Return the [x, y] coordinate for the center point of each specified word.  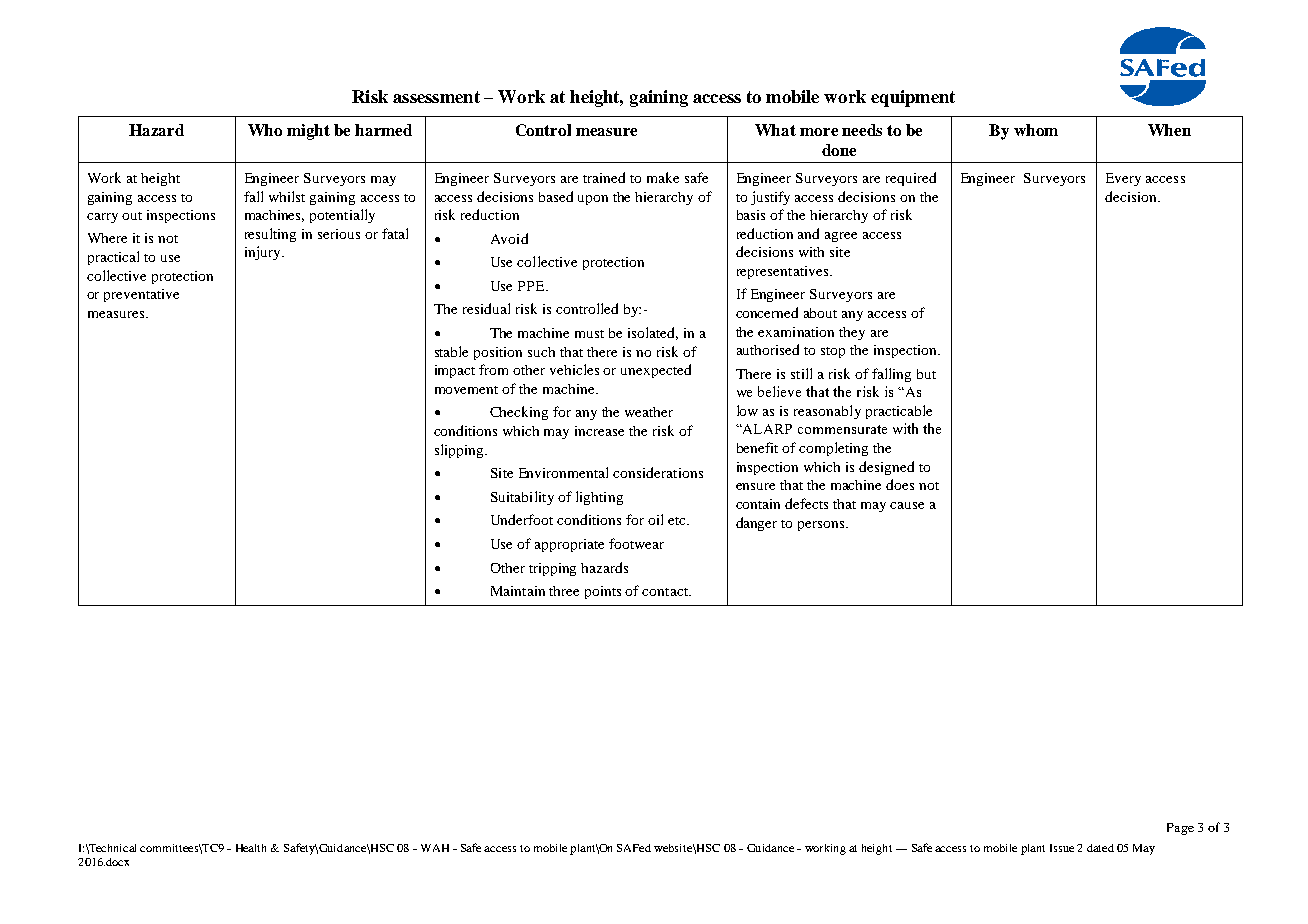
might [308, 132]
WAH [435, 848]
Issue [1062, 848]
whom [1036, 130]
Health [251, 848]
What [775, 130]
